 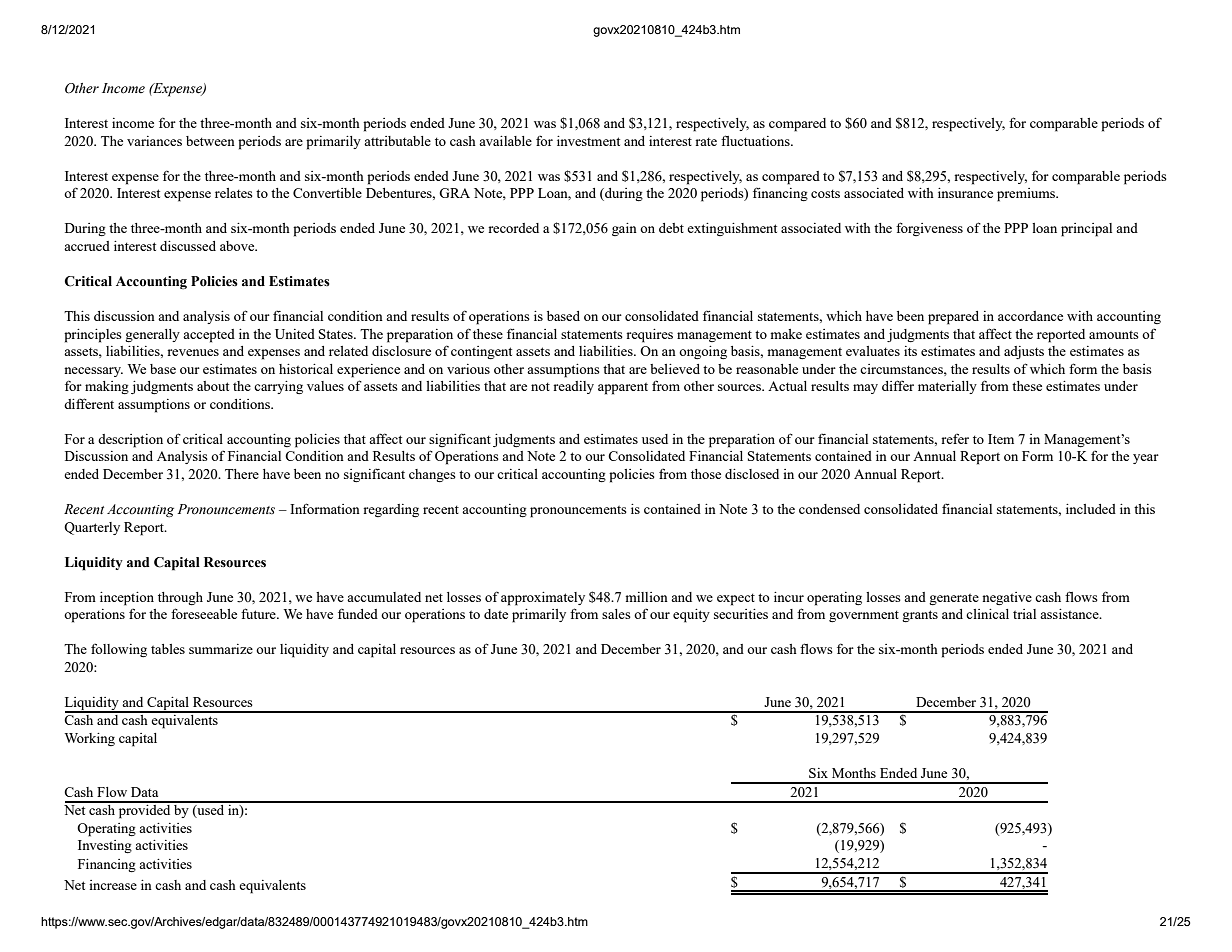 What do you see at coordinates (210, 141) in the document?
I see `between` at bounding box center [210, 141].
